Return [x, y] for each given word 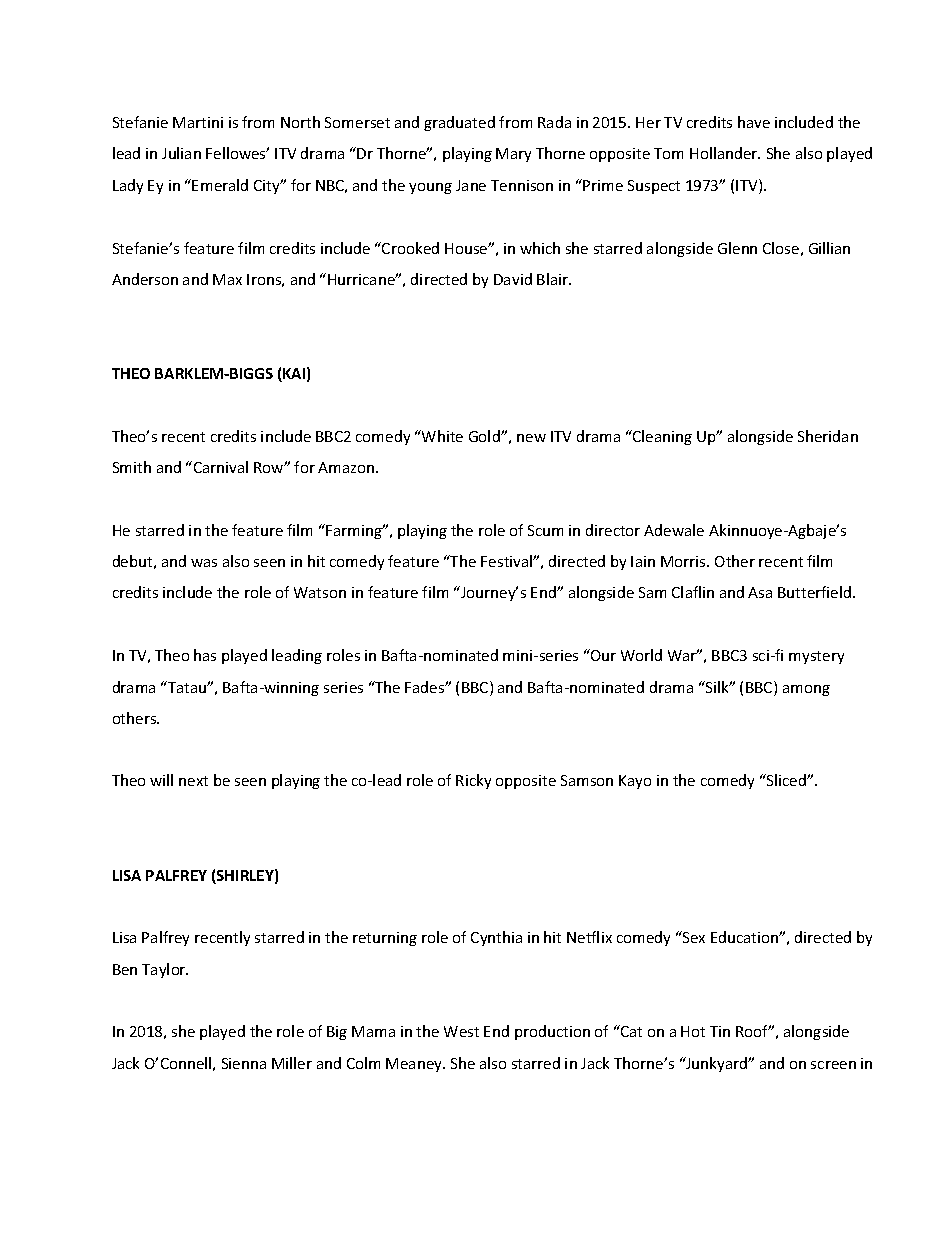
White [441, 436]
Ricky [473, 781]
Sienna [244, 1063]
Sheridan [828, 436]
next [193, 781]
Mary [513, 155]
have [754, 122]
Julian [181, 153]
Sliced [786, 780]
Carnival [219, 467]
